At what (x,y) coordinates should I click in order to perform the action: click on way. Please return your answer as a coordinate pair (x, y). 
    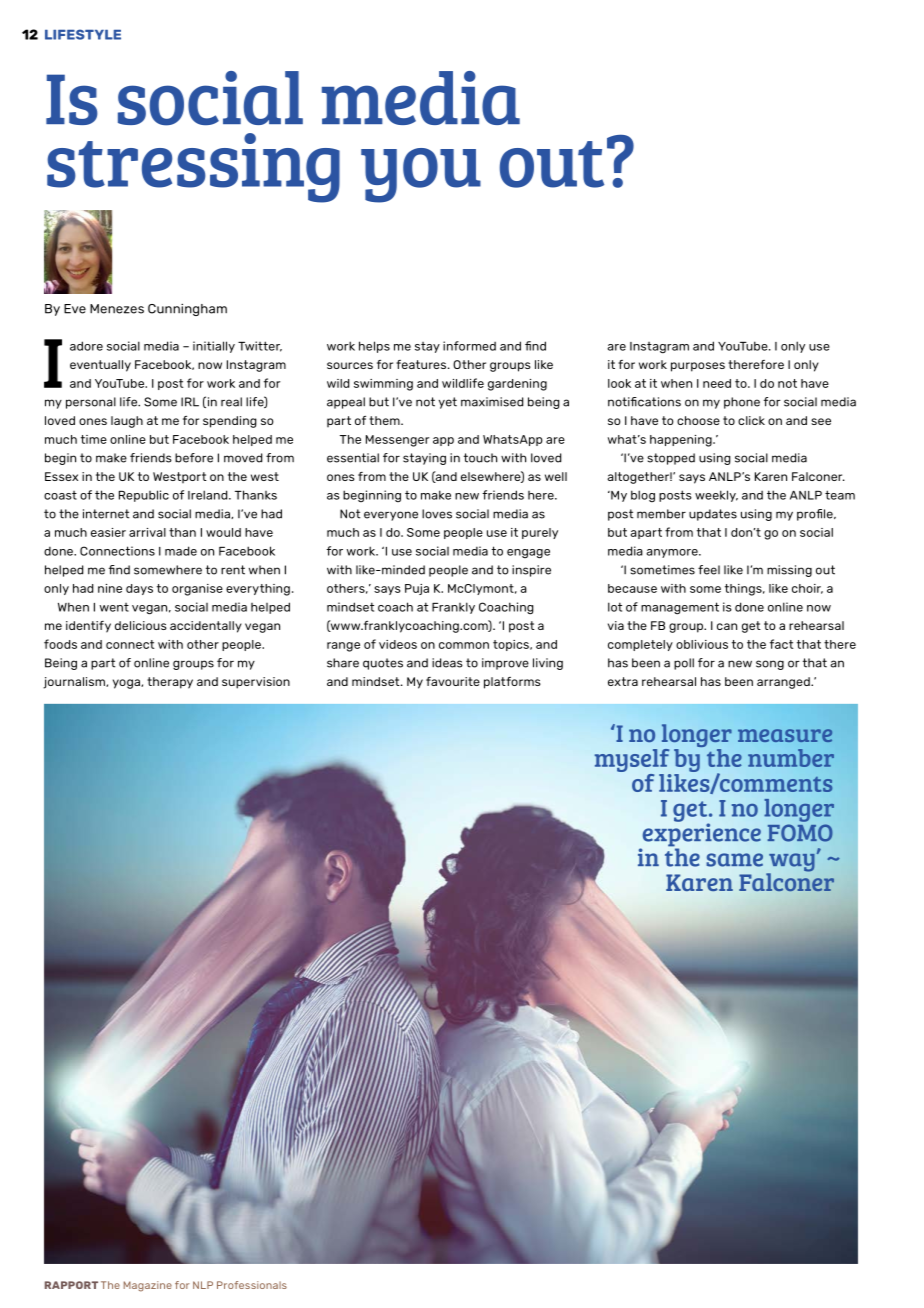
    Looking at the image, I should click on (791, 863).
